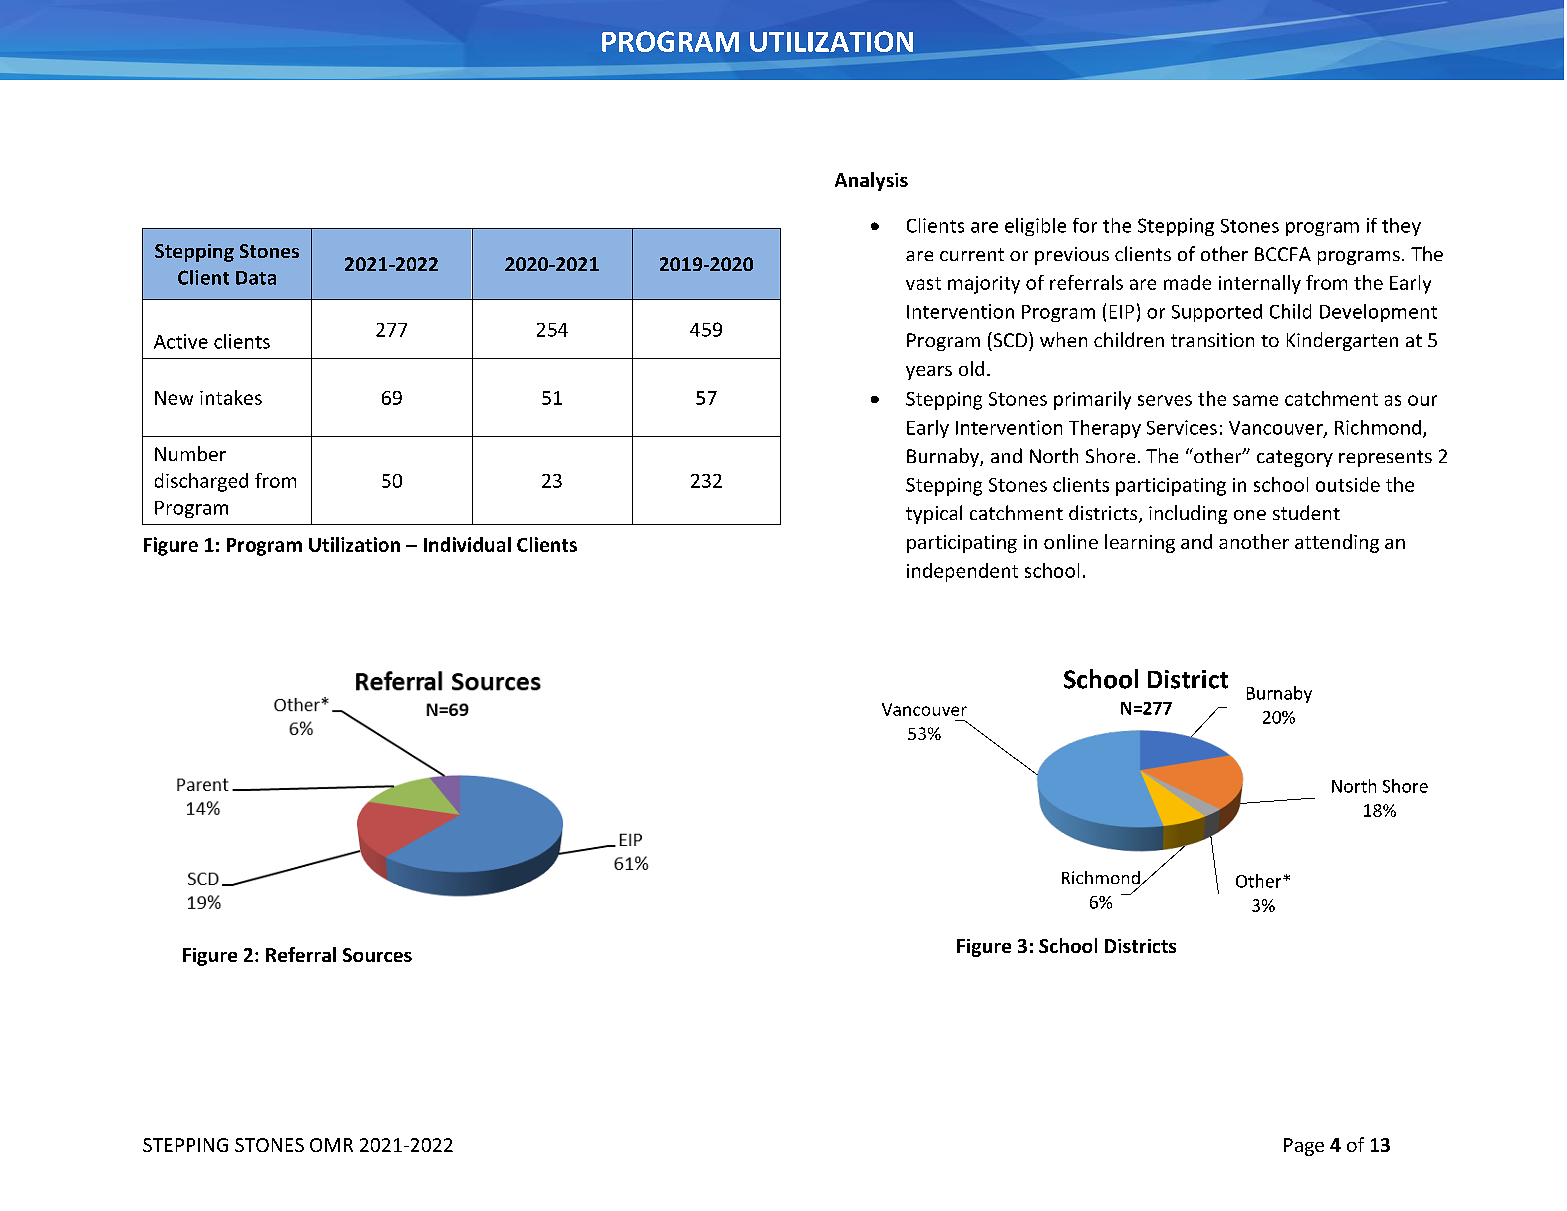  Describe the element at coordinates (1255, 400) in the screenshot. I see `same` at that location.
